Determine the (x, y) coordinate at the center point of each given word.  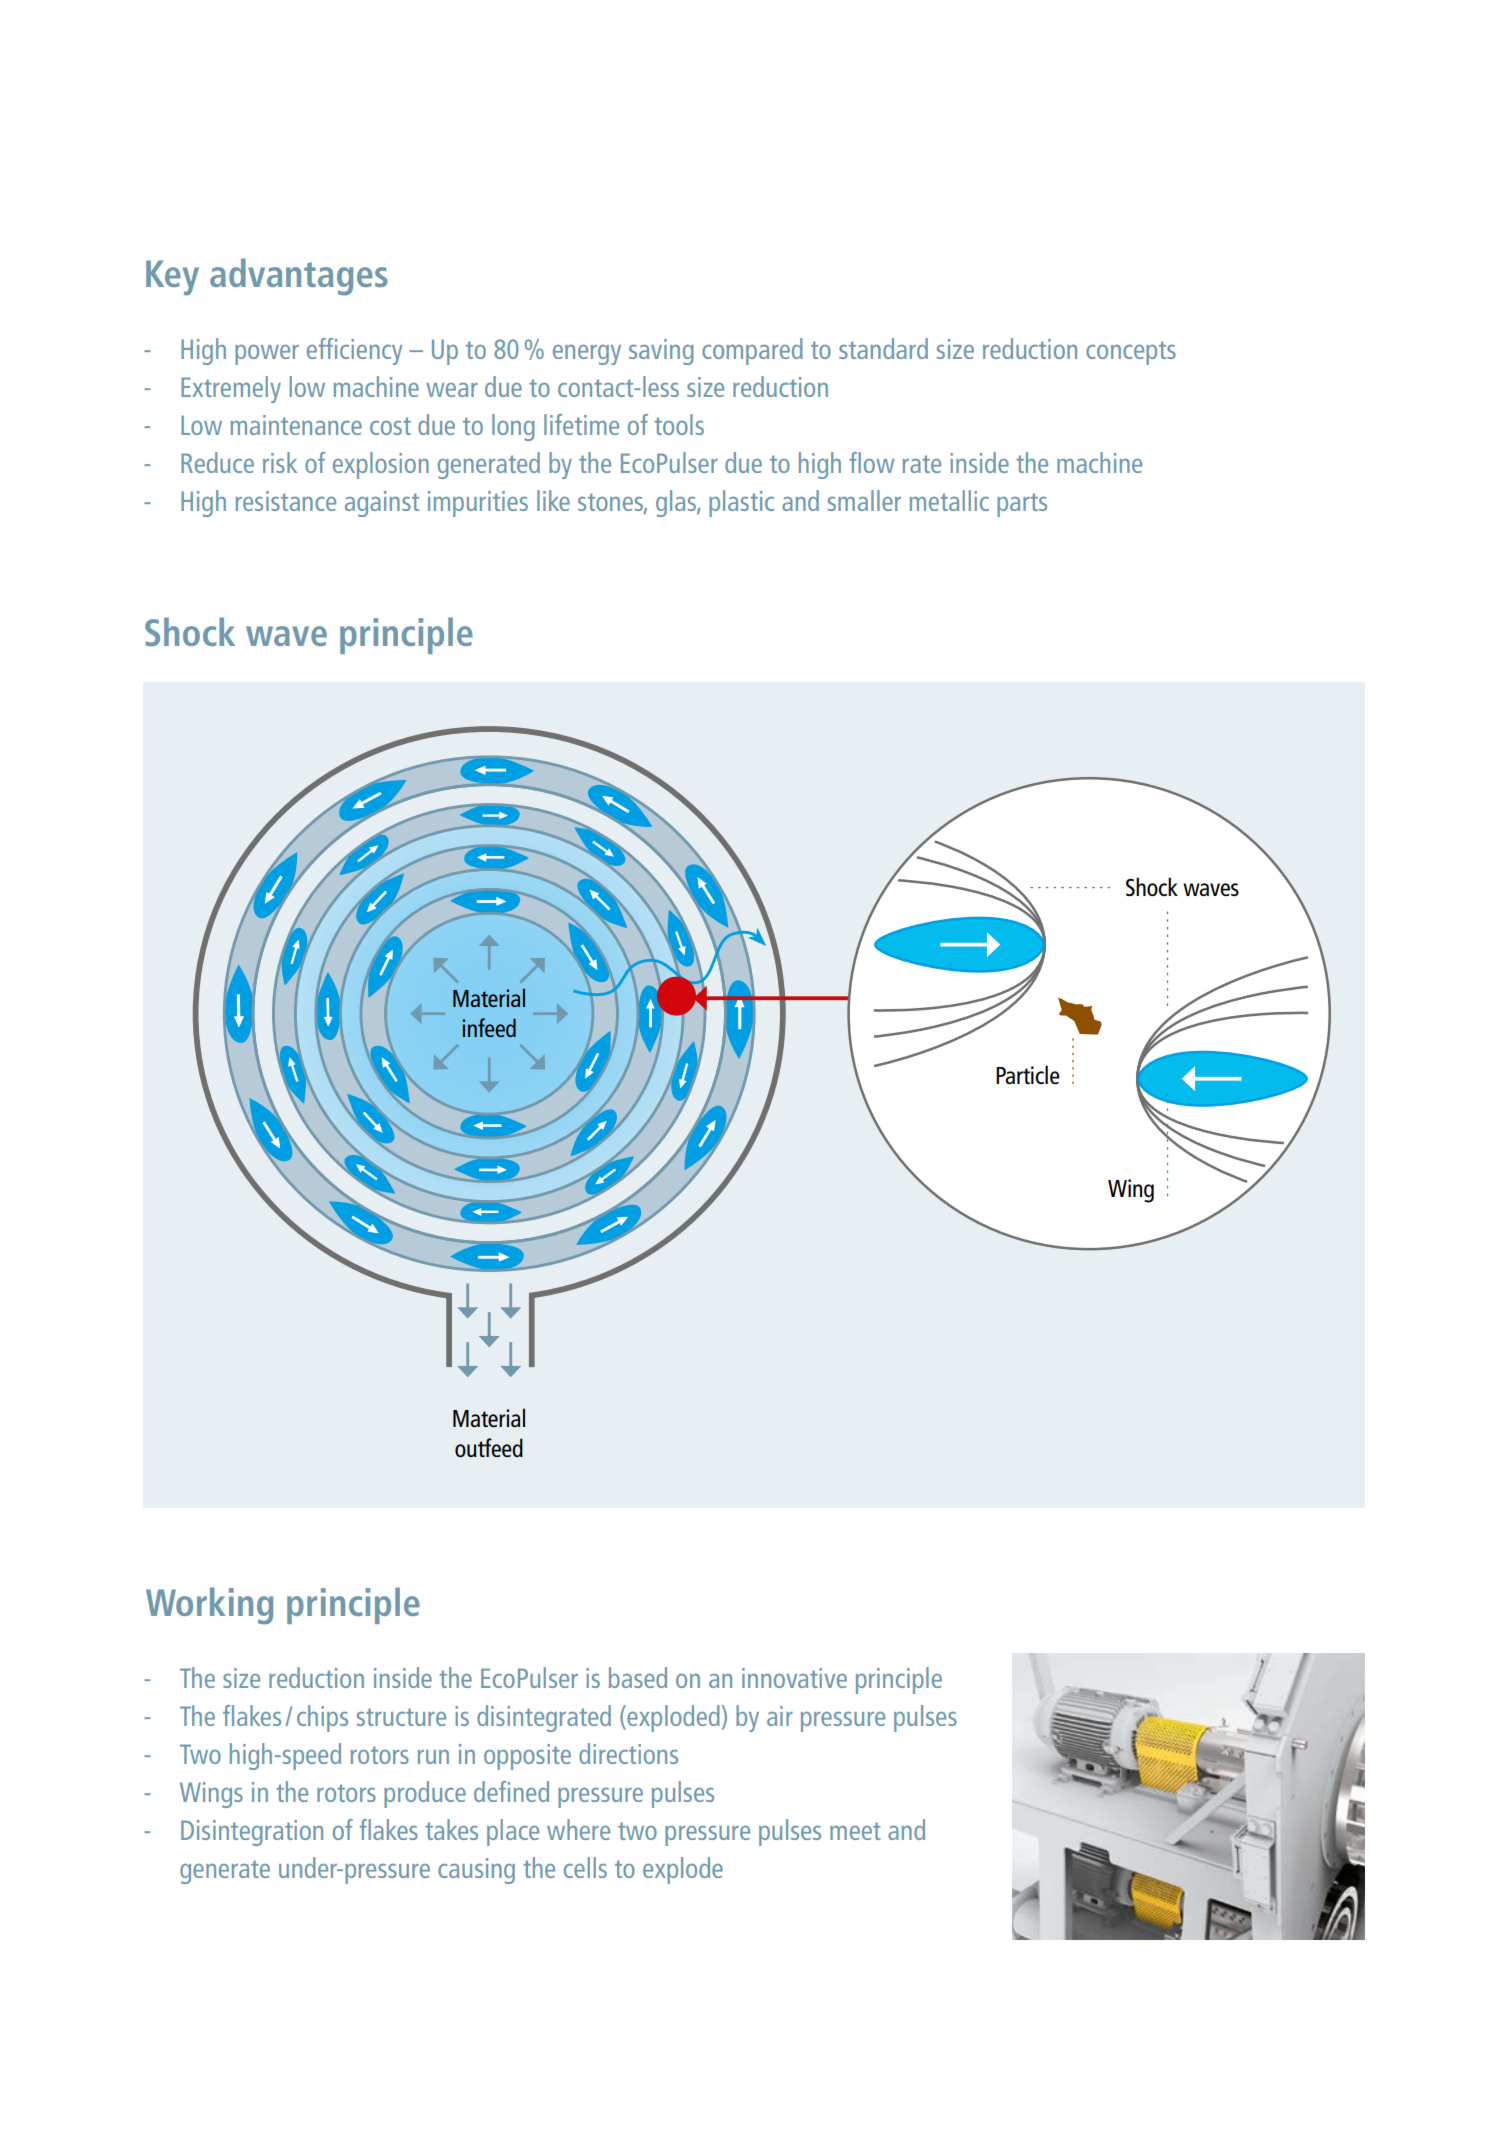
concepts (1131, 353)
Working (209, 1606)
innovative (794, 1678)
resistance (286, 501)
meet (855, 1831)
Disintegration (252, 1833)
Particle (1028, 1074)
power (267, 355)
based (638, 1677)
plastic (741, 503)
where (578, 1829)
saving (661, 352)
